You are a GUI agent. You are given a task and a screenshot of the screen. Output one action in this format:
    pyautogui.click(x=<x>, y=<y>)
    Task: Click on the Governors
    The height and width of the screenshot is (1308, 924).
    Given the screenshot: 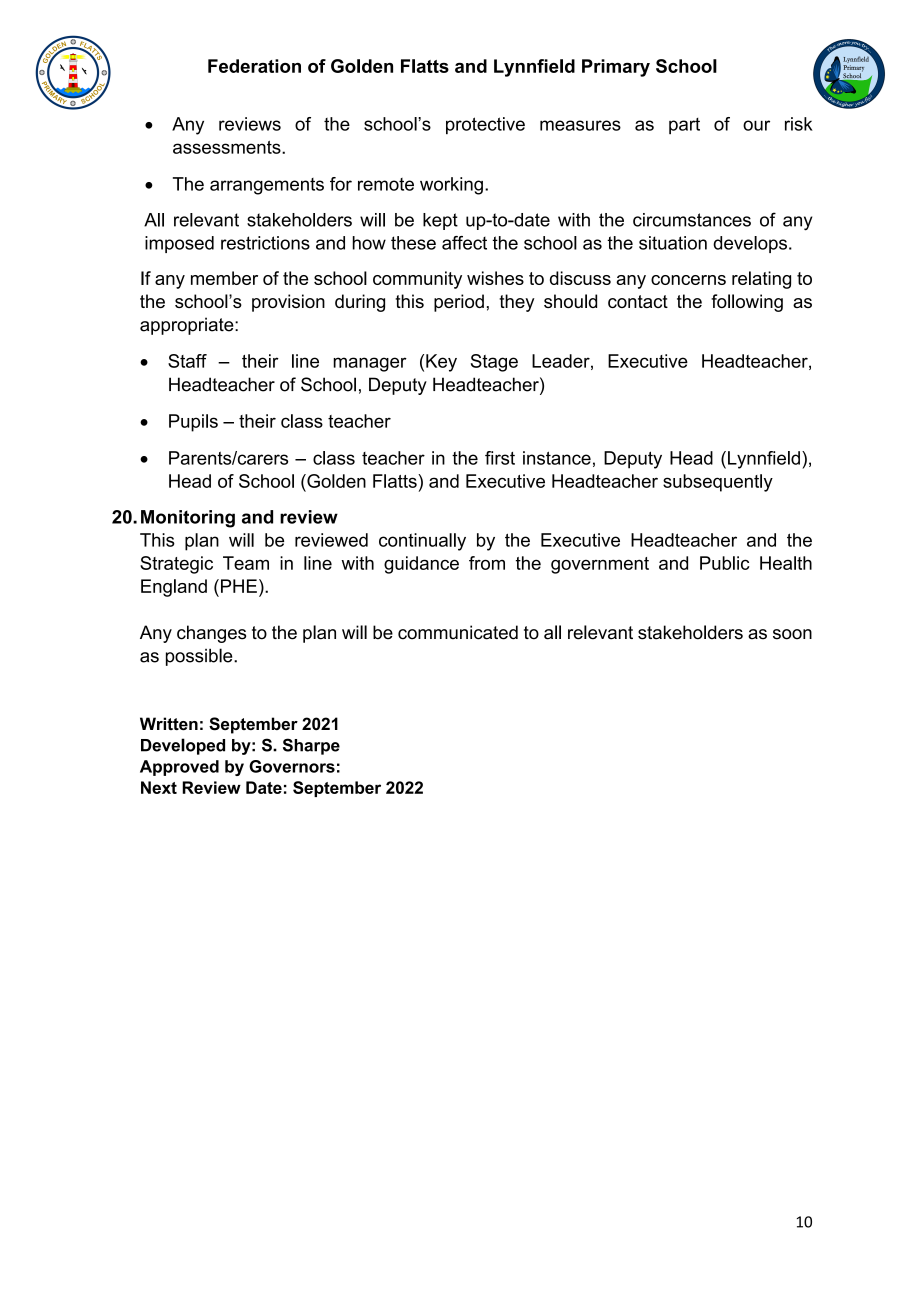 What is the action you would take?
    pyautogui.click(x=292, y=766)
